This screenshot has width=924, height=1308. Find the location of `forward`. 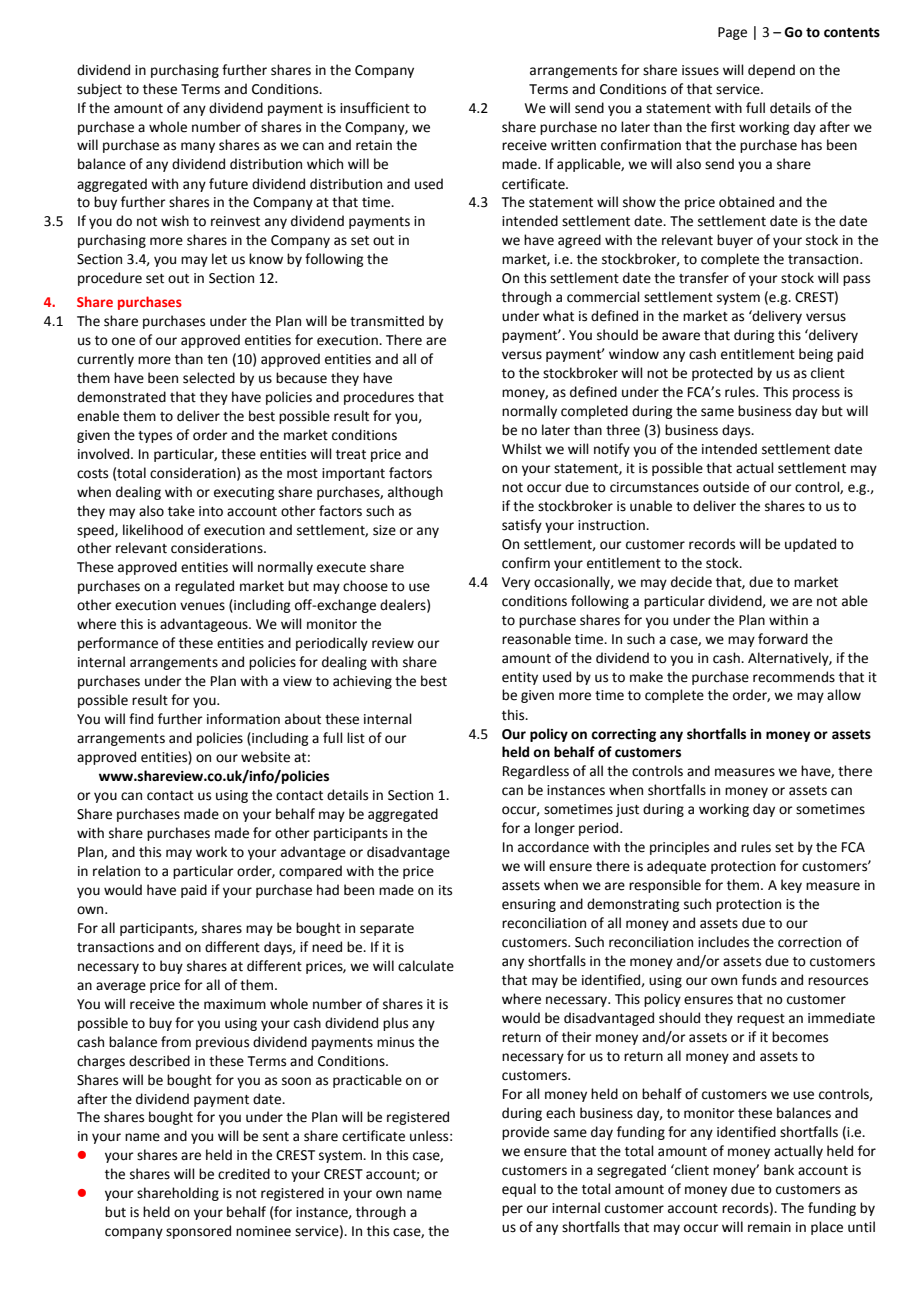

forward is located at coordinates (783, 639).
